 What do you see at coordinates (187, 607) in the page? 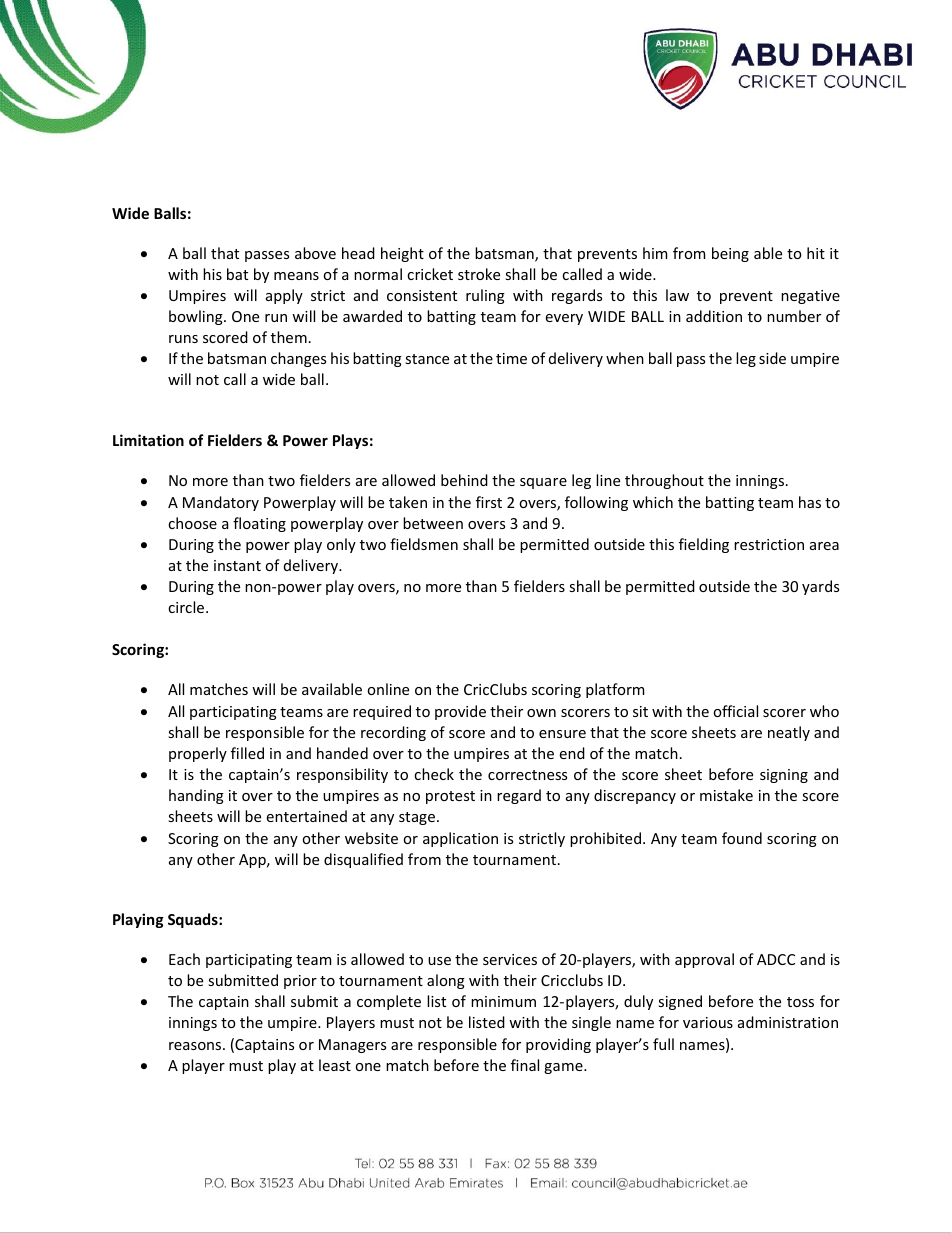
I see `circle` at bounding box center [187, 607].
